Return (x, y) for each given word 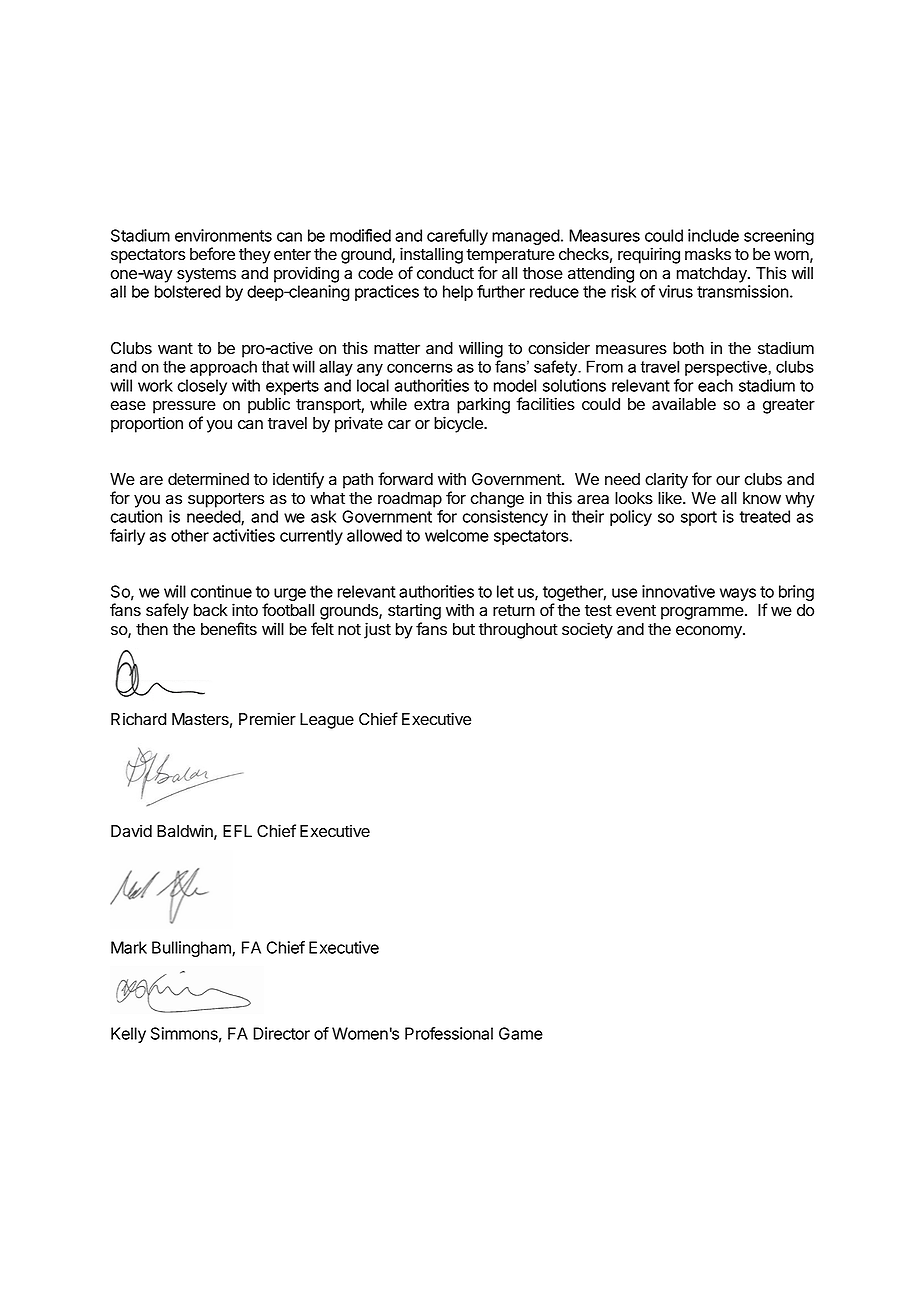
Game (521, 1033)
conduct (445, 273)
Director (281, 1033)
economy (710, 632)
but (464, 629)
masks (708, 254)
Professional (449, 1033)
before (212, 254)
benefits (229, 629)
